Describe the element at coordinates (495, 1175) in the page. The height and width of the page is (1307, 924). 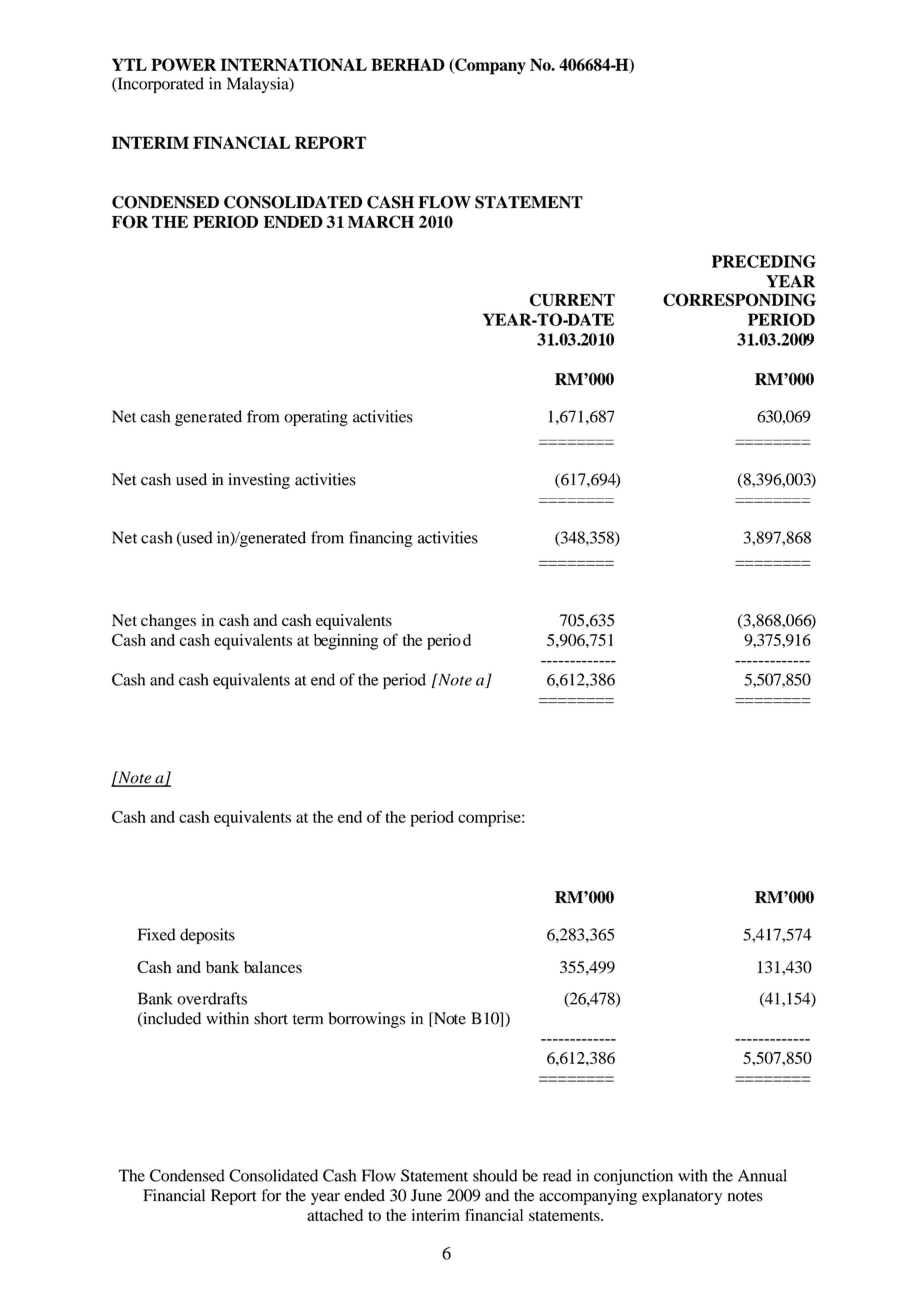
I see `should` at that location.
